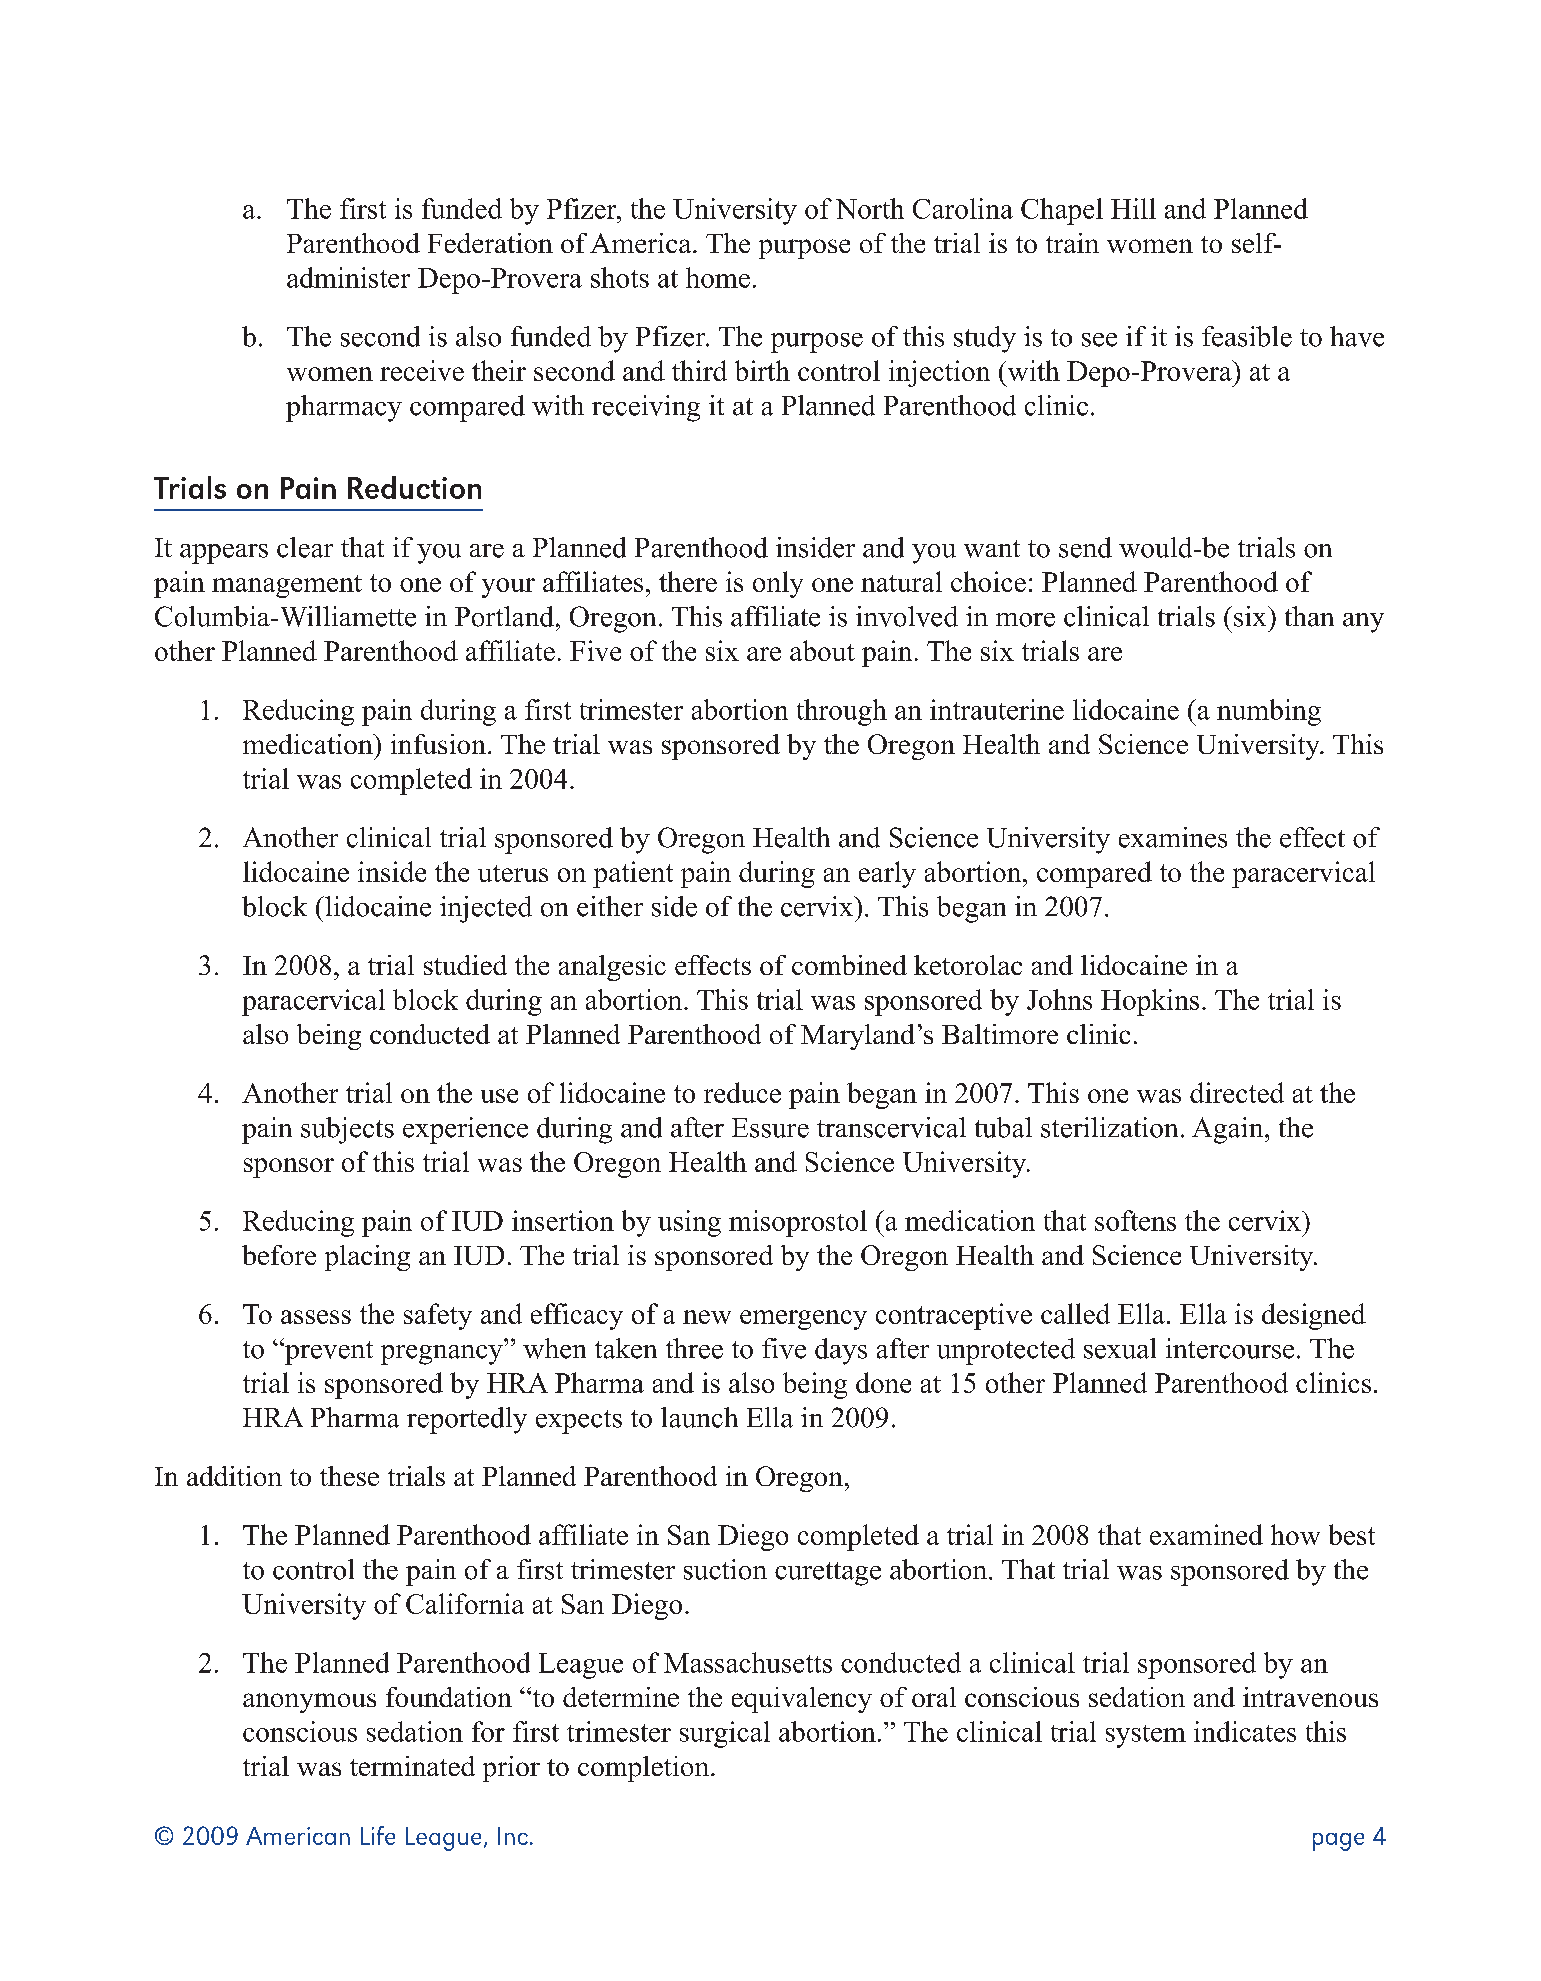 The width and height of the screenshot is (1541, 1981). Describe the element at coordinates (378, 1835) in the screenshot. I see `Life` at that location.
